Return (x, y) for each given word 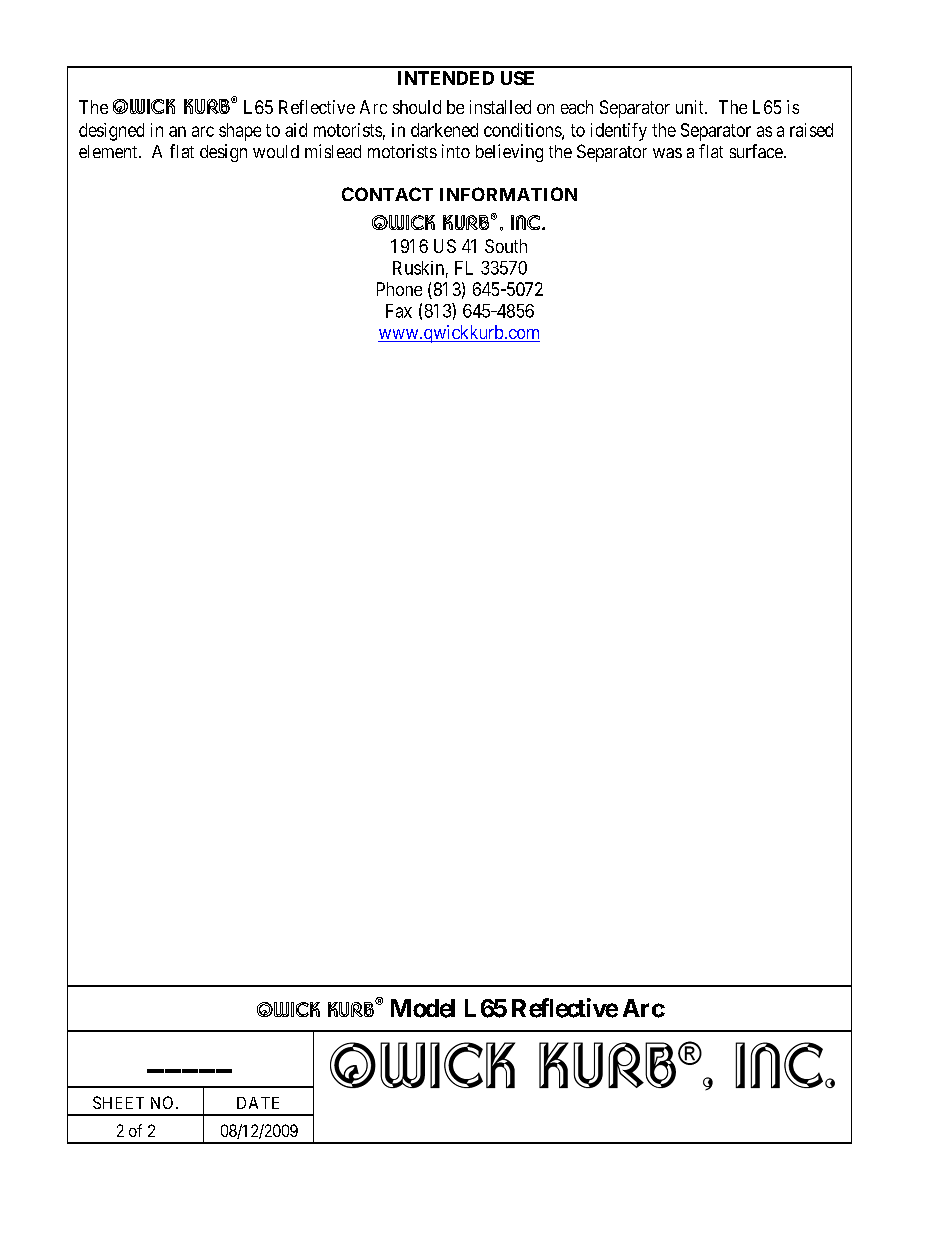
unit (691, 107)
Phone (399, 289)
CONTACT (387, 194)
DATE (258, 1103)
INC (527, 222)
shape (240, 132)
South (506, 246)
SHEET (118, 1102)
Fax (399, 311)
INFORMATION (508, 194)
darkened (444, 130)
